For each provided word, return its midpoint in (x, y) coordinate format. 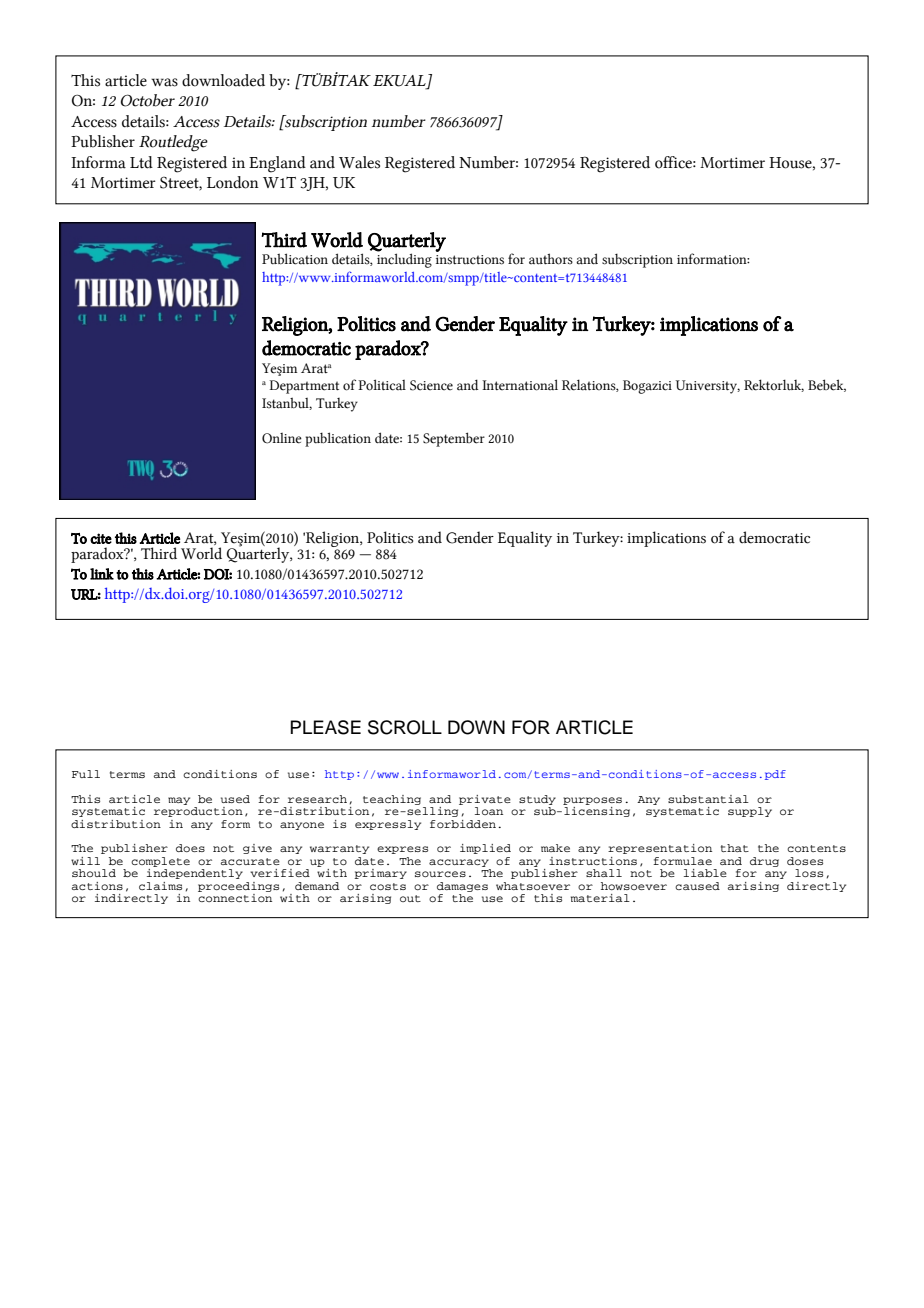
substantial (708, 799)
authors (551, 259)
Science (431, 385)
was (164, 82)
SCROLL (405, 727)
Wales (359, 162)
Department (304, 387)
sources (440, 874)
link (102, 574)
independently (195, 874)
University (708, 387)
